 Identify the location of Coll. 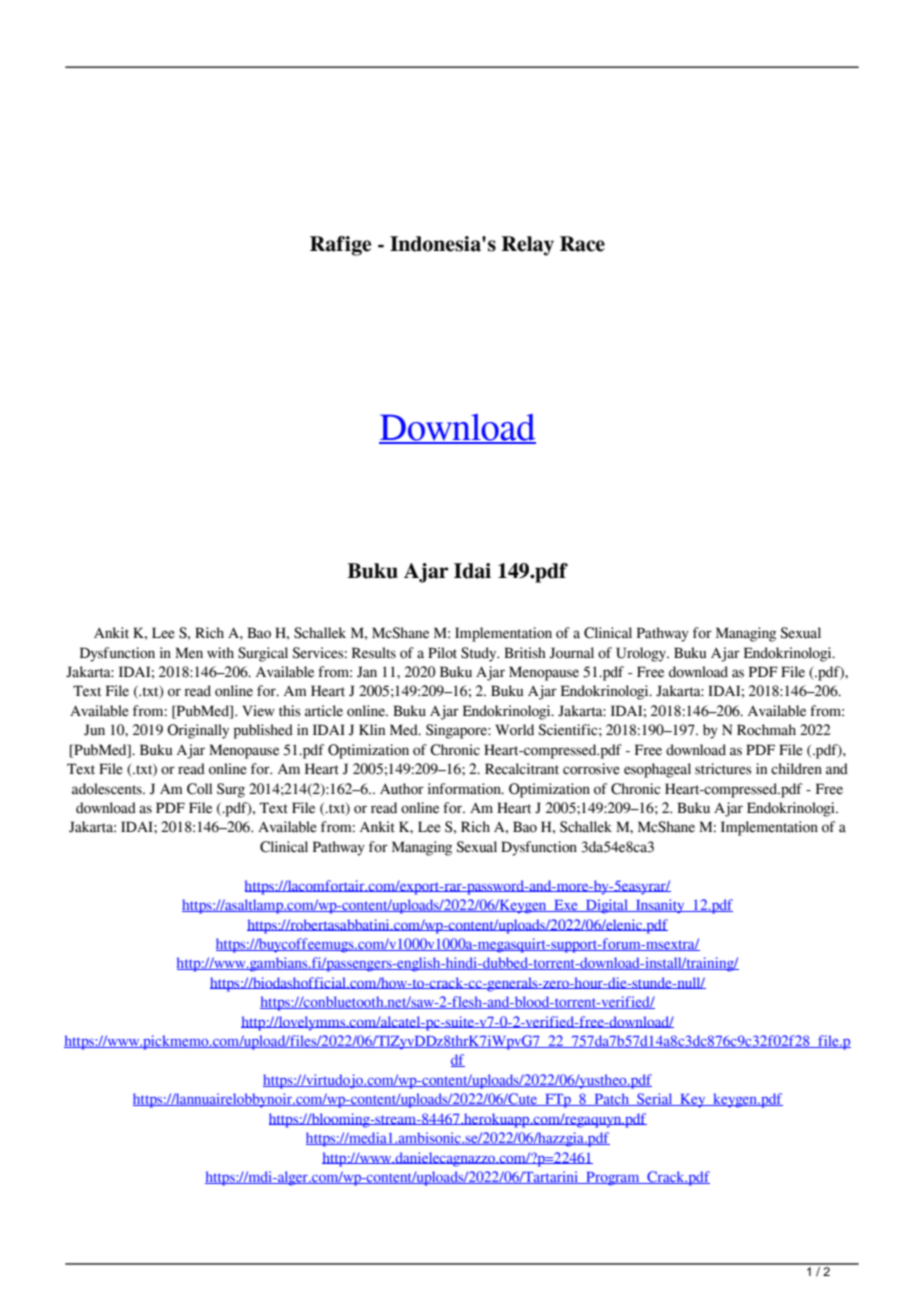
(199, 789).
